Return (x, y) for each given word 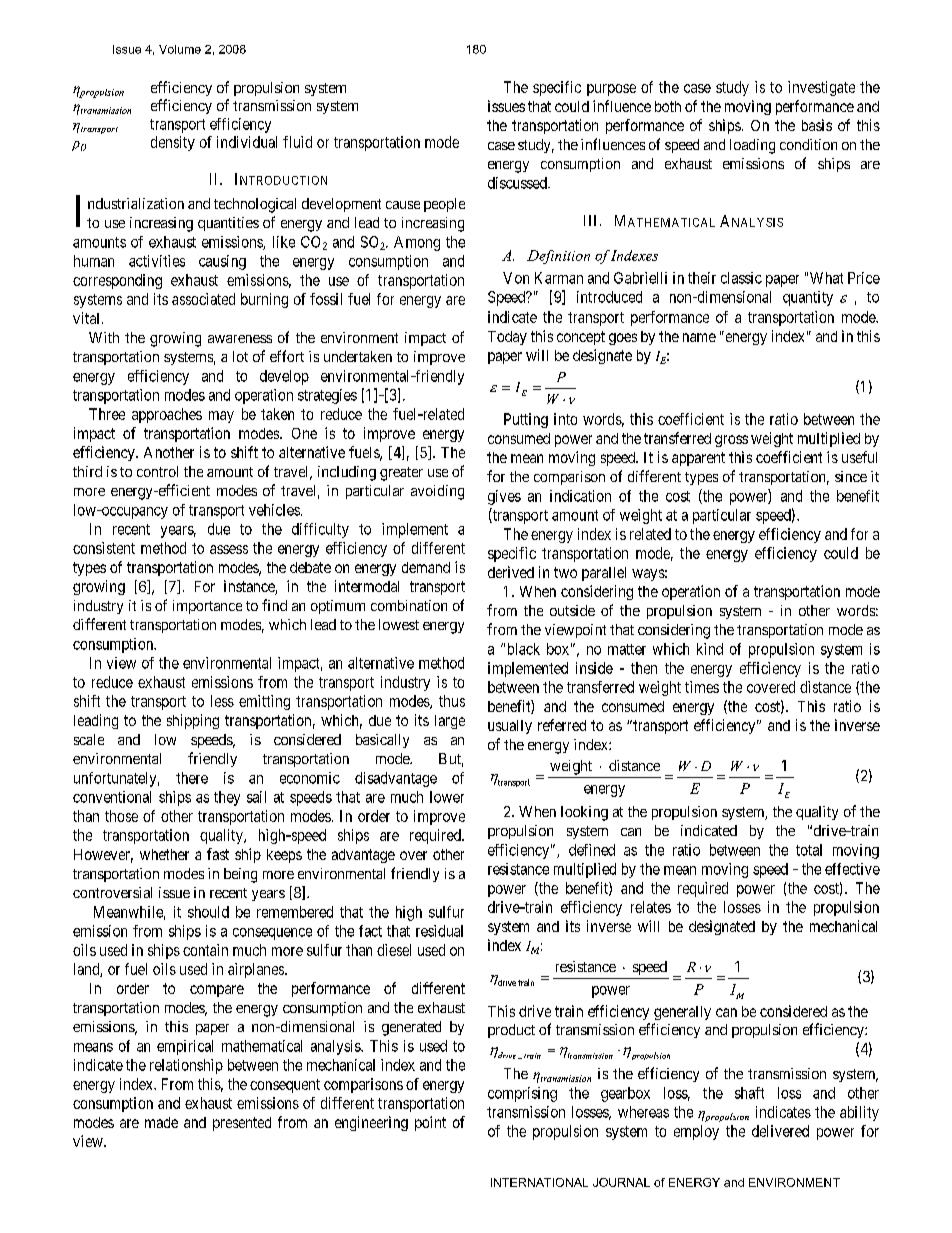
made (161, 1122)
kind (710, 649)
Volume (180, 49)
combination (409, 605)
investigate (821, 88)
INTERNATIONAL (539, 1182)
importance (207, 607)
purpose (611, 90)
